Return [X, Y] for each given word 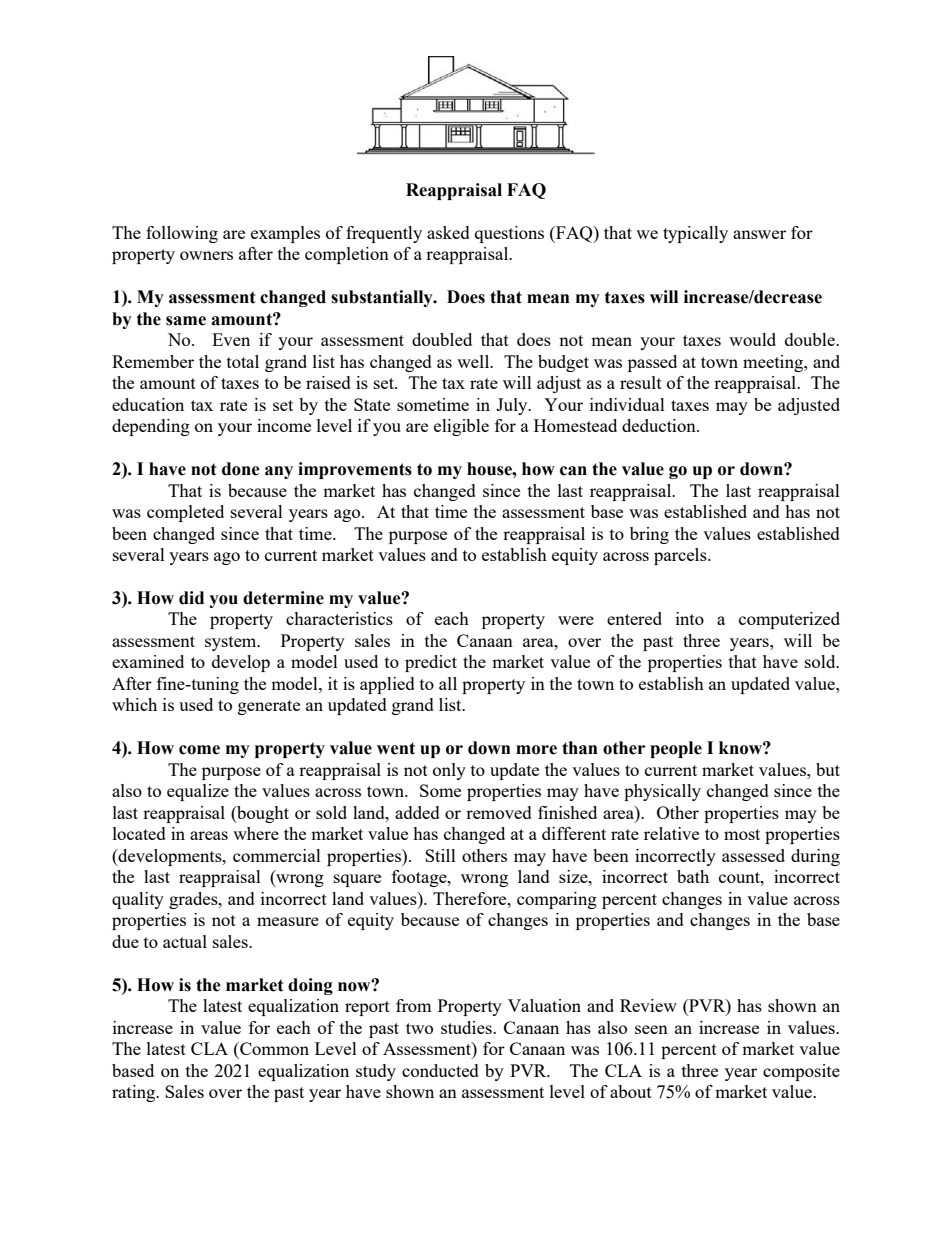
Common [273, 1048]
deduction [660, 425]
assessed [753, 855]
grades [194, 900]
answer [759, 234]
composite [801, 1072]
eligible [461, 427]
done [241, 469]
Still [440, 855]
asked [448, 232]
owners [206, 255]
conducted [440, 1070]
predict [431, 663]
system [232, 643]
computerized [789, 620]
